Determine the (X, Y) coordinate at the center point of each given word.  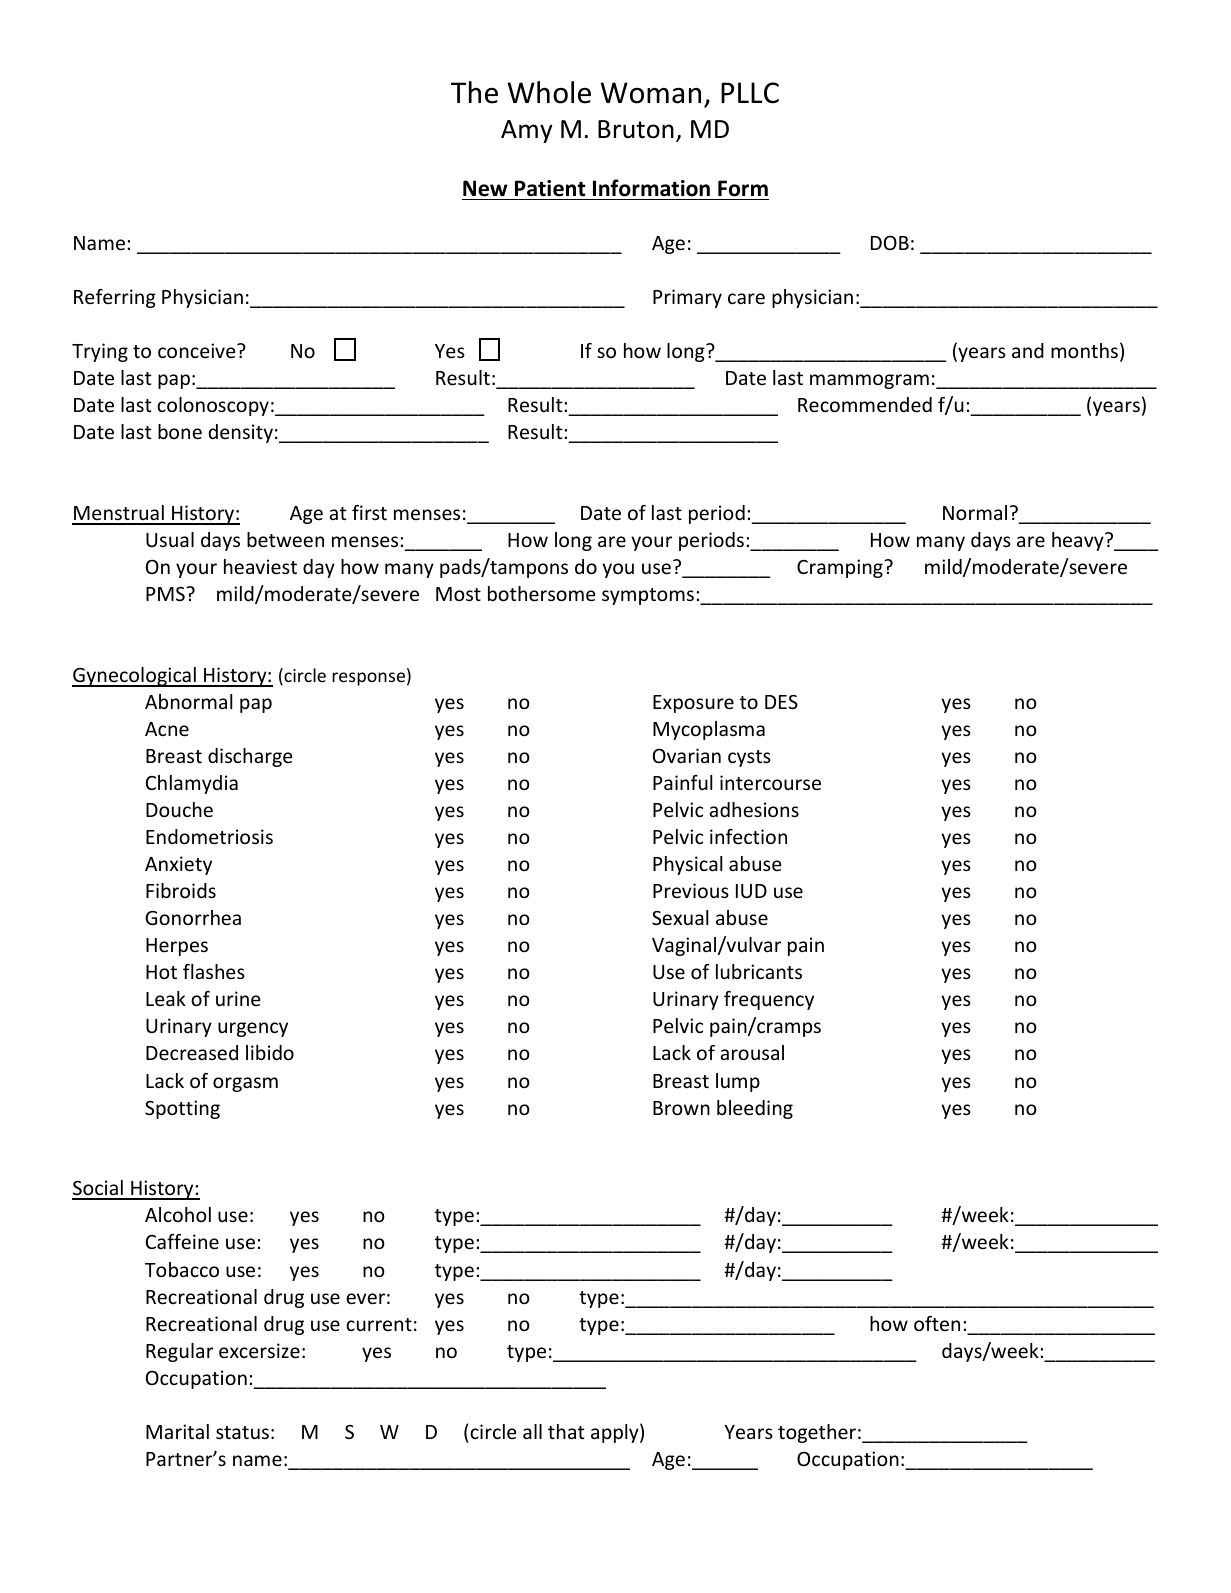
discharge (250, 757)
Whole (549, 92)
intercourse (770, 782)
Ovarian (687, 755)
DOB (890, 242)
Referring (115, 298)
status (242, 1432)
